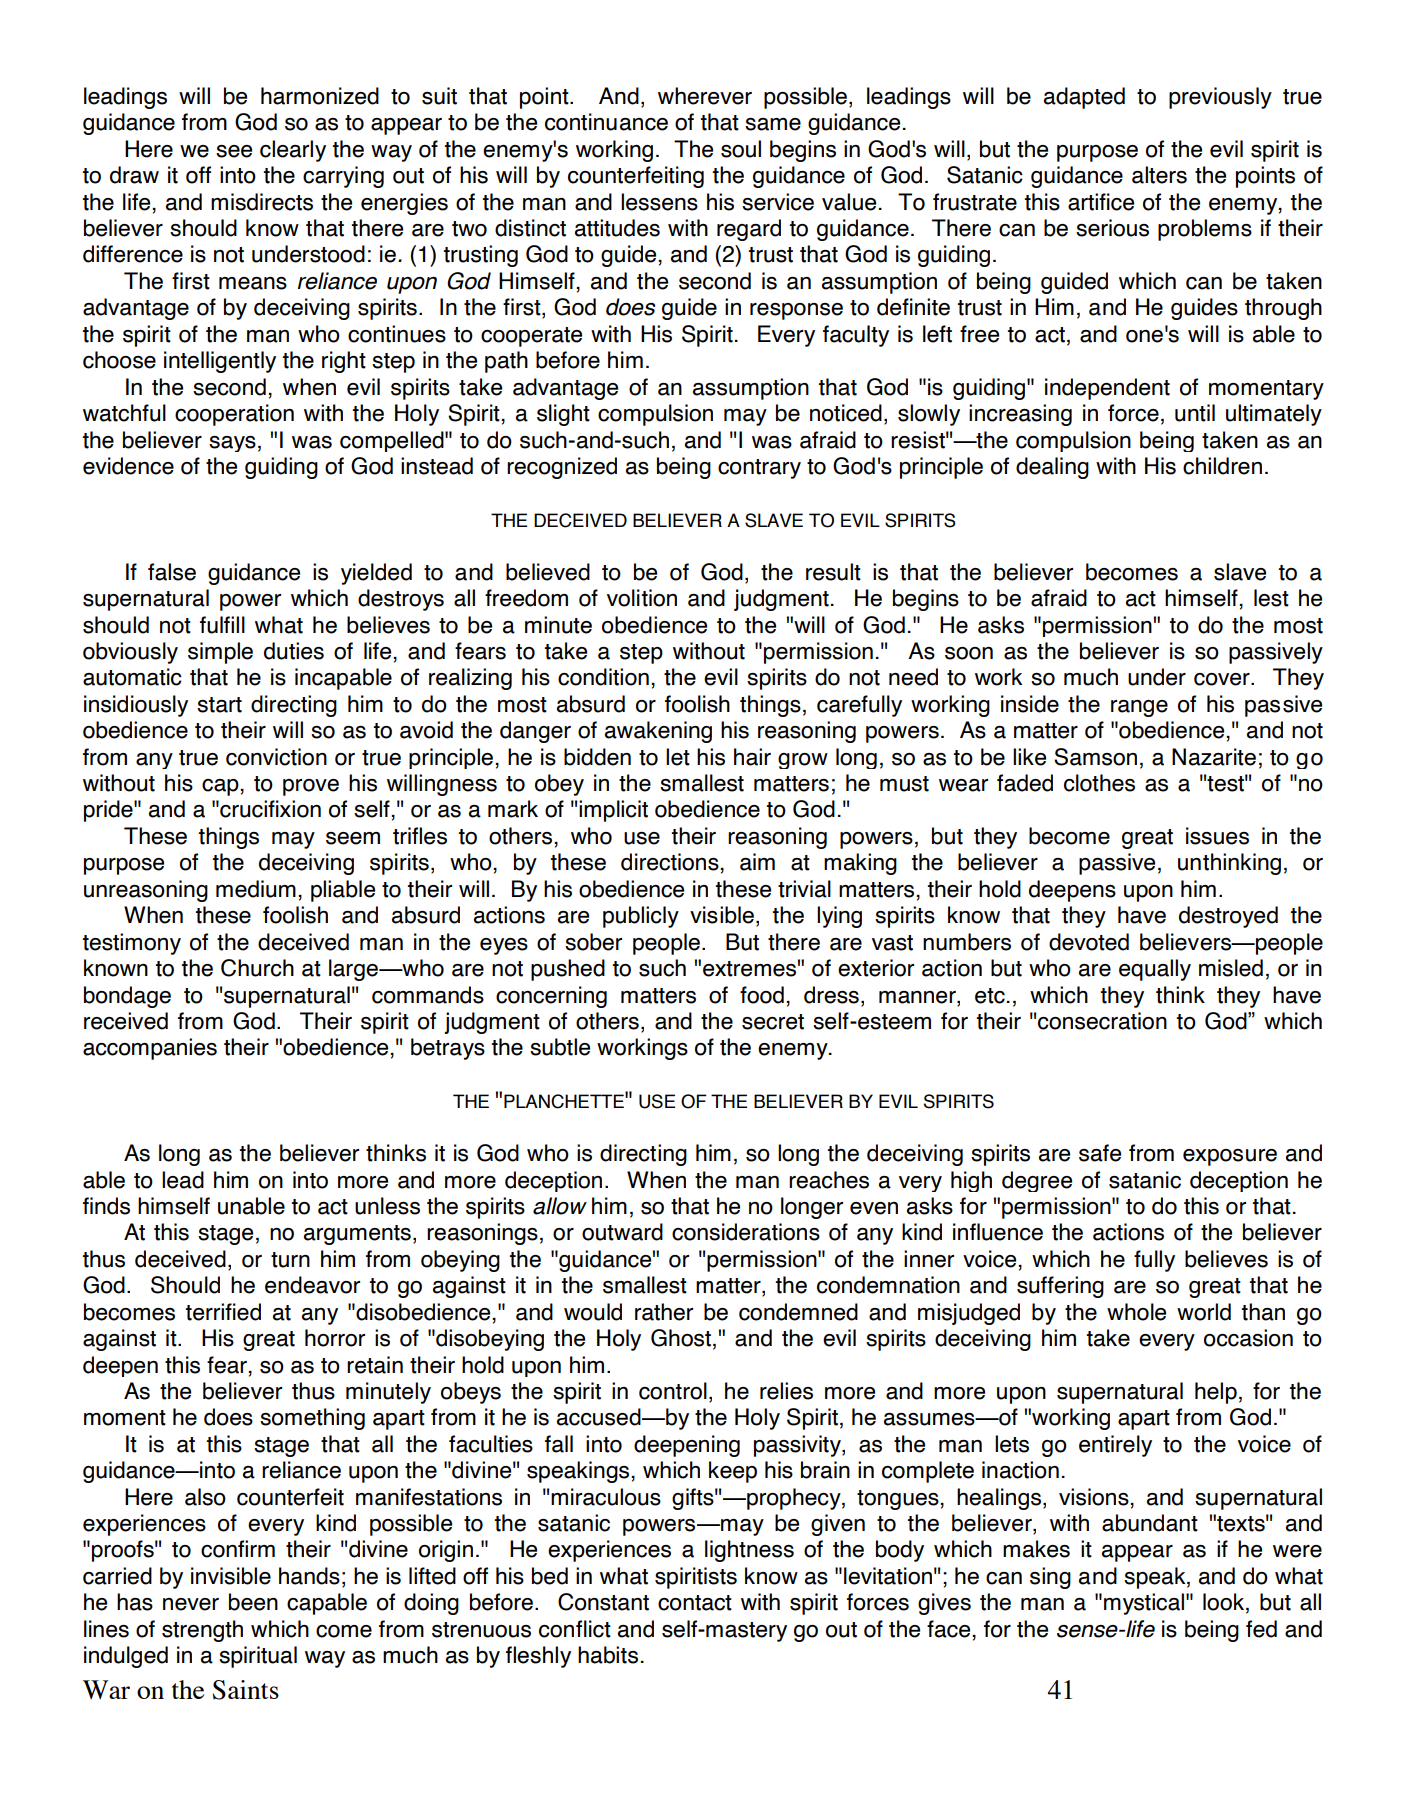  I want to click on volition, so click(642, 598).
